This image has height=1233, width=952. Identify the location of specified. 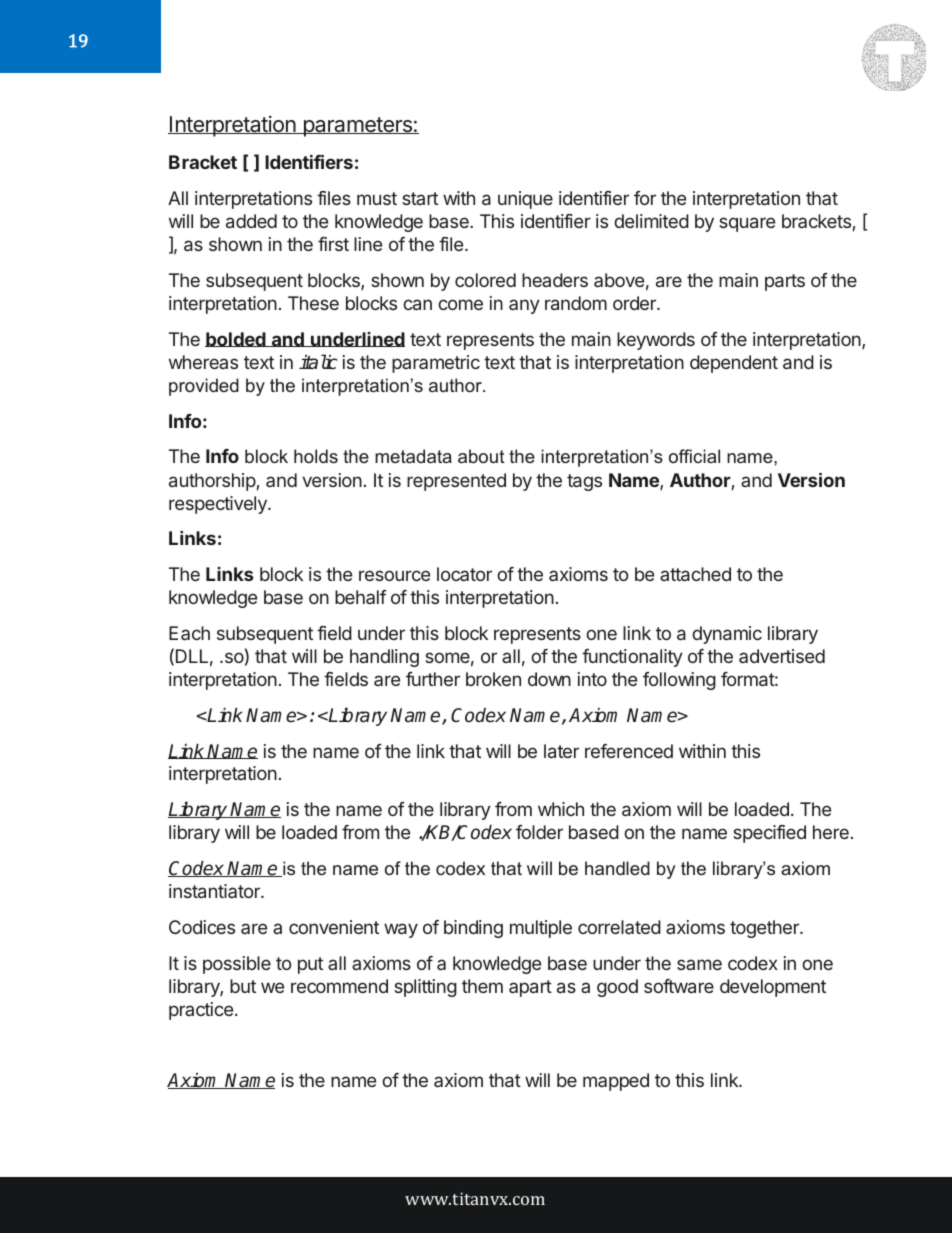
(769, 834).
